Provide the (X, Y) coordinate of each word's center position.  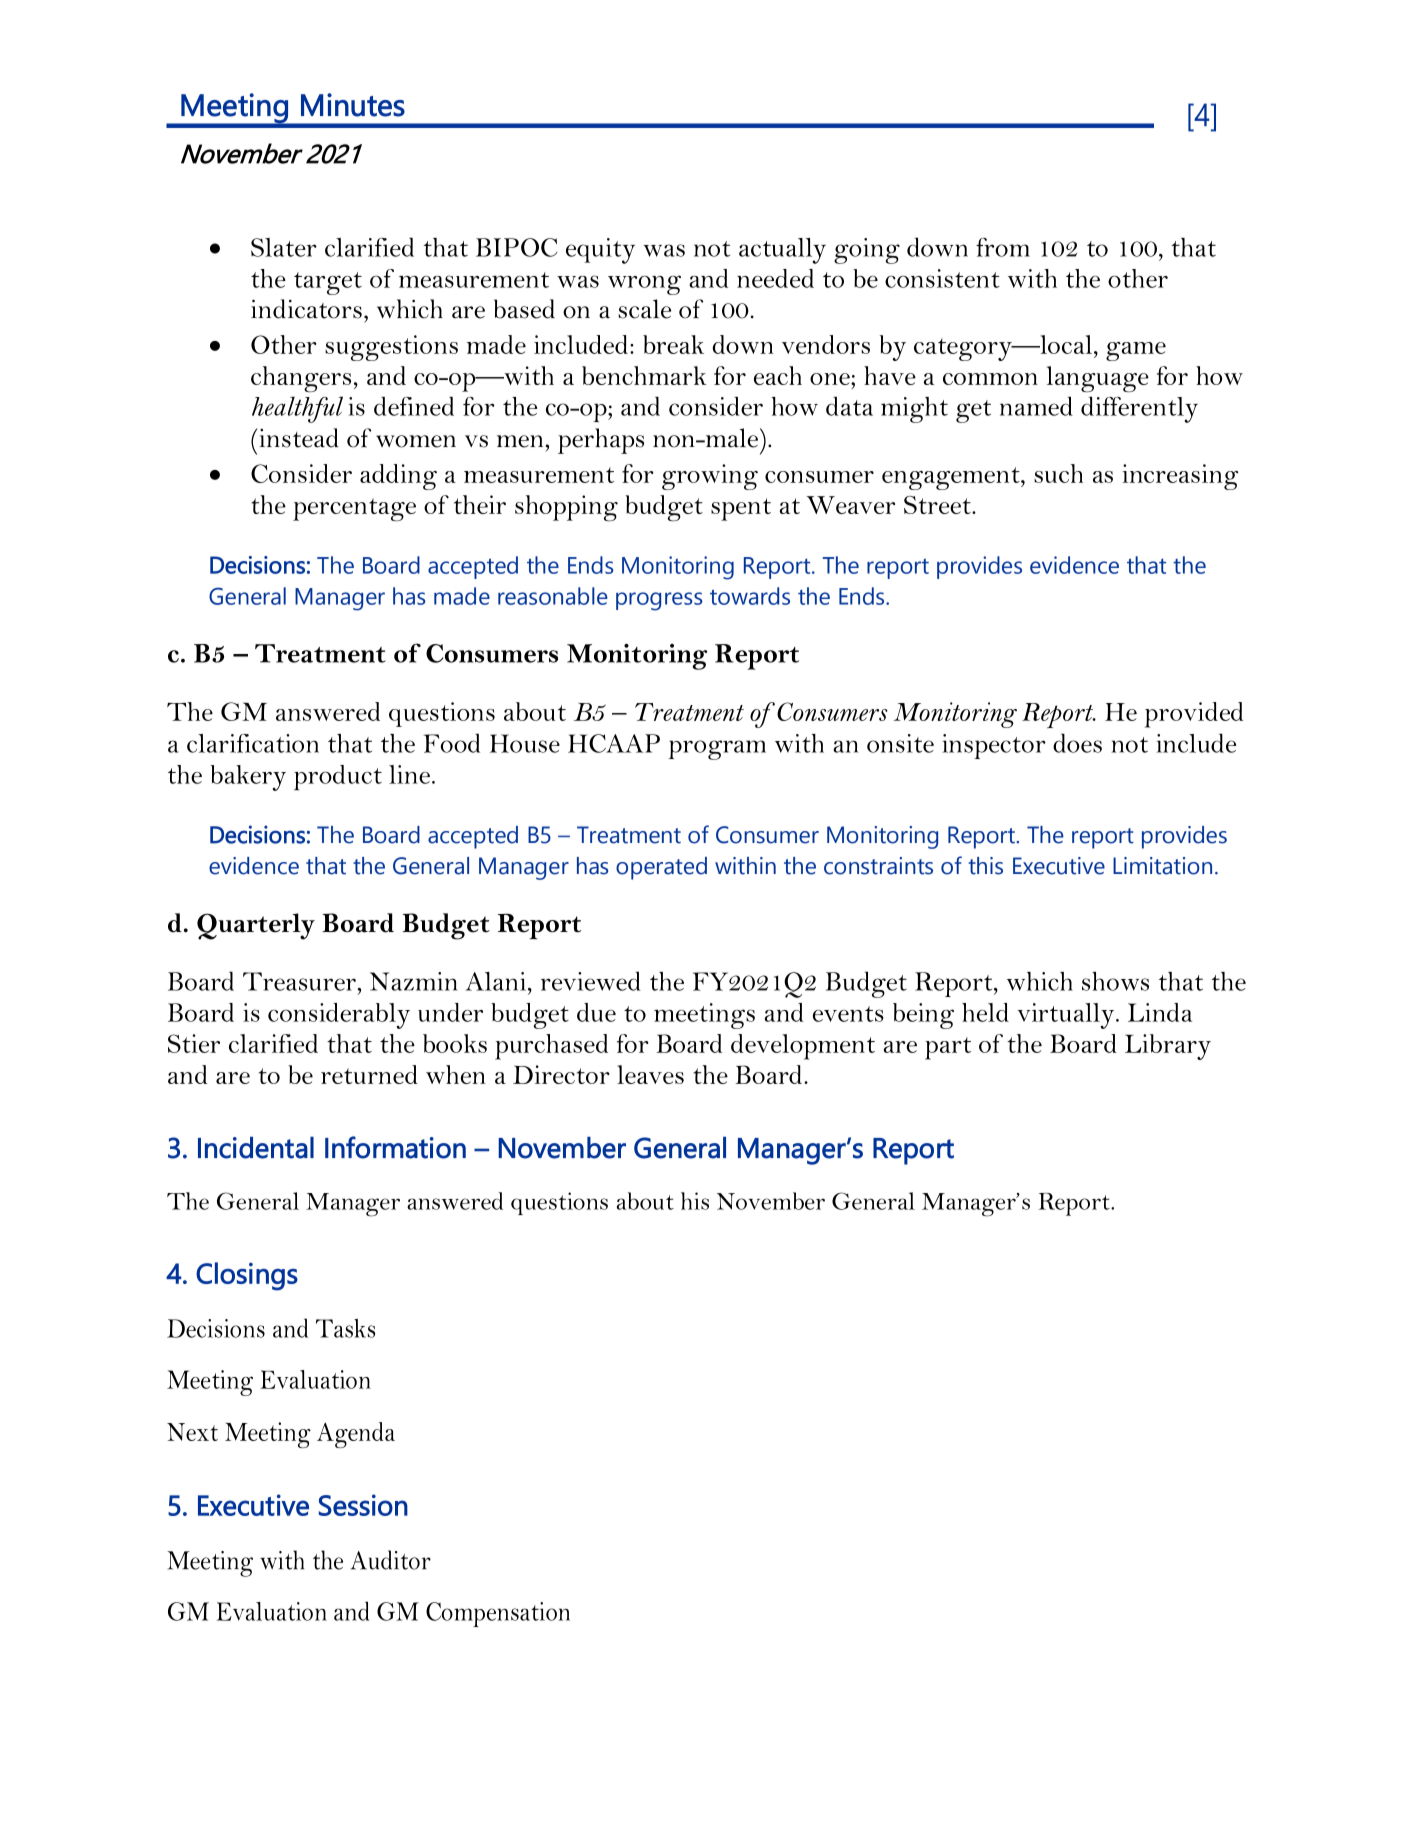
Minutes (353, 105)
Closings (247, 1276)
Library (1168, 1047)
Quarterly (256, 926)
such (1058, 473)
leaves (650, 1074)
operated (661, 868)
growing (710, 477)
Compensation (498, 1614)
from (1003, 247)
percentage (354, 509)
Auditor (391, 1560)
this (985, 866)
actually (782, 251)
